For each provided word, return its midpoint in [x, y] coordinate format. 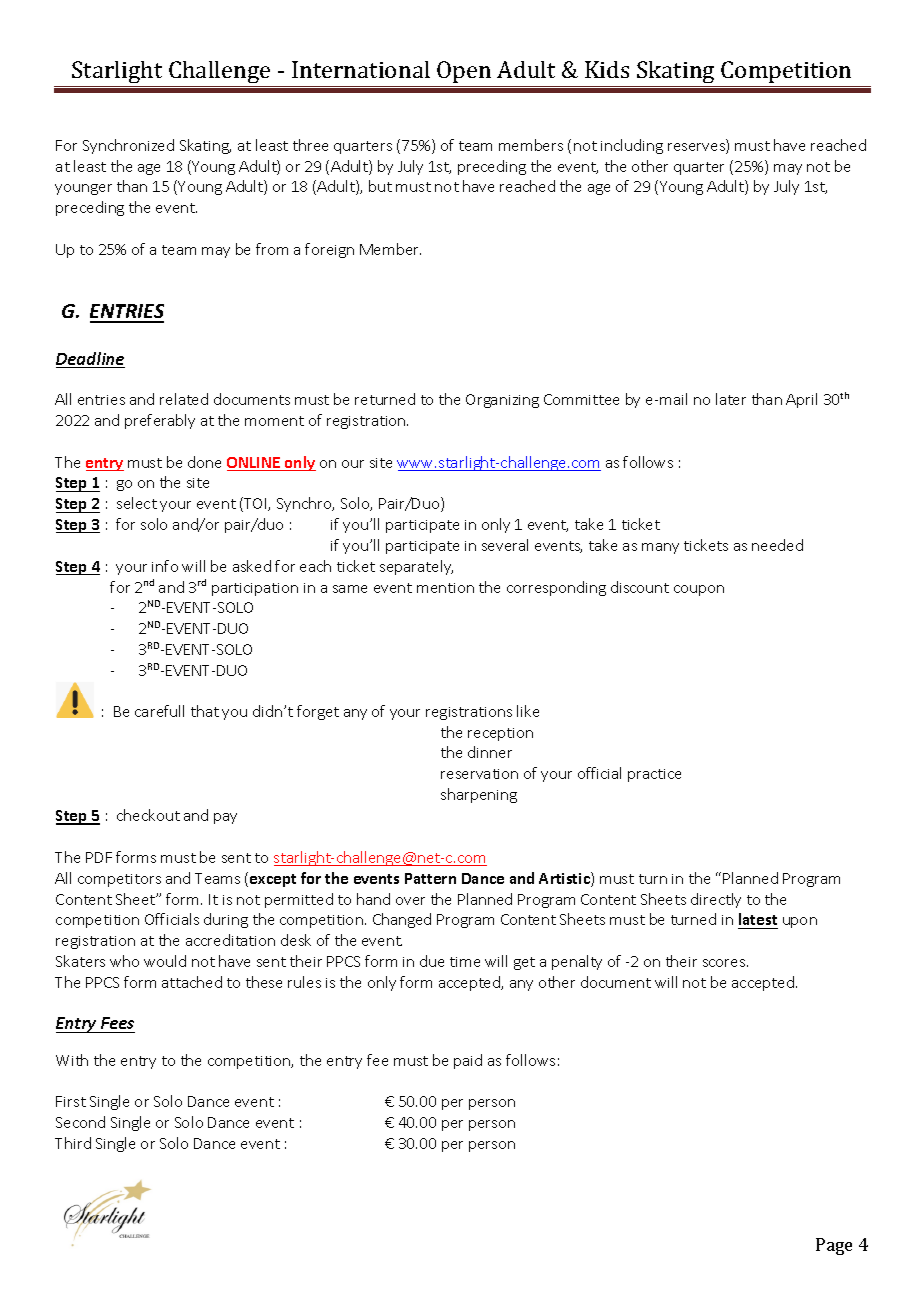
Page [834, 1246]
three [310, 145]
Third [73, 1143]
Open [464, 72]
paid [468, 1061]
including [632, 146]
